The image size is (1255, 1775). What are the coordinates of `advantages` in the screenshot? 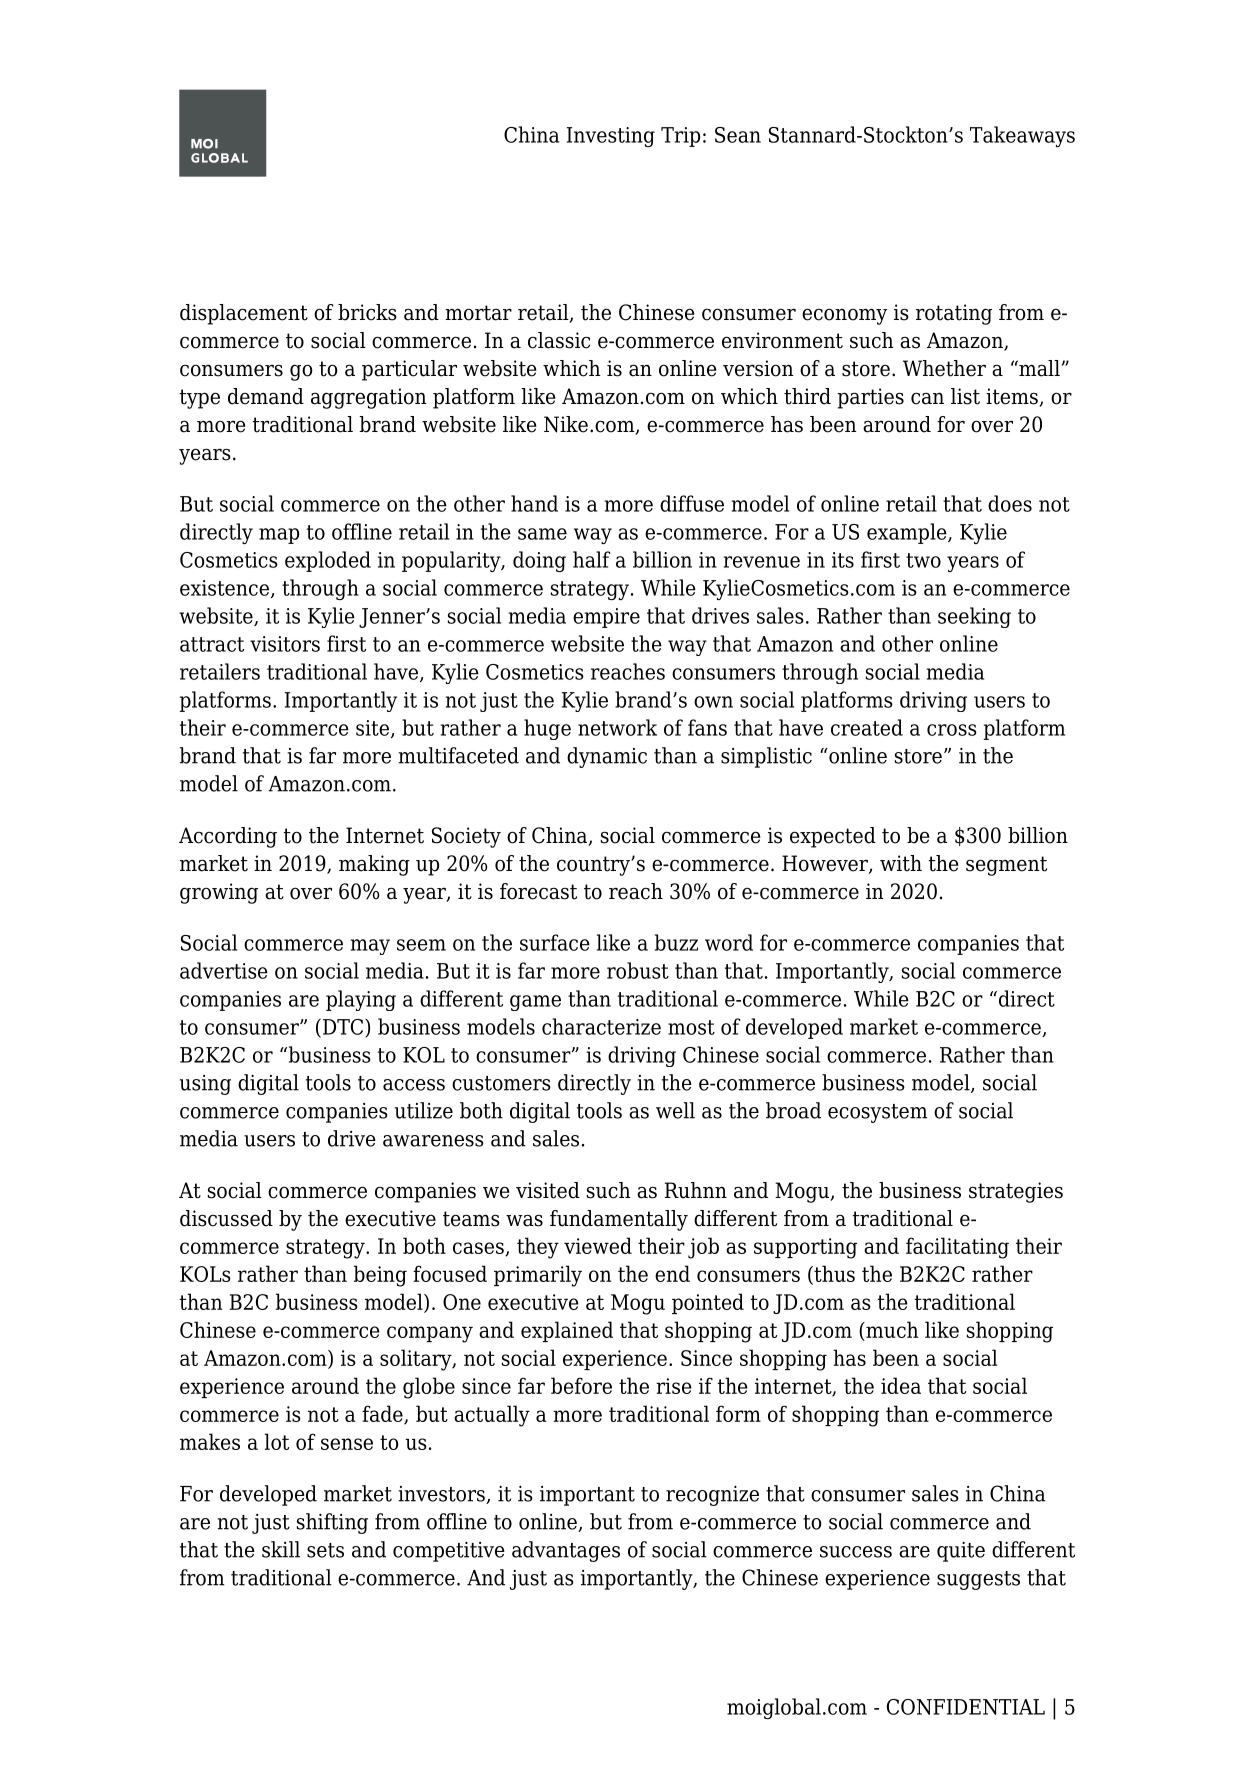 It's located at (566, 1551).
